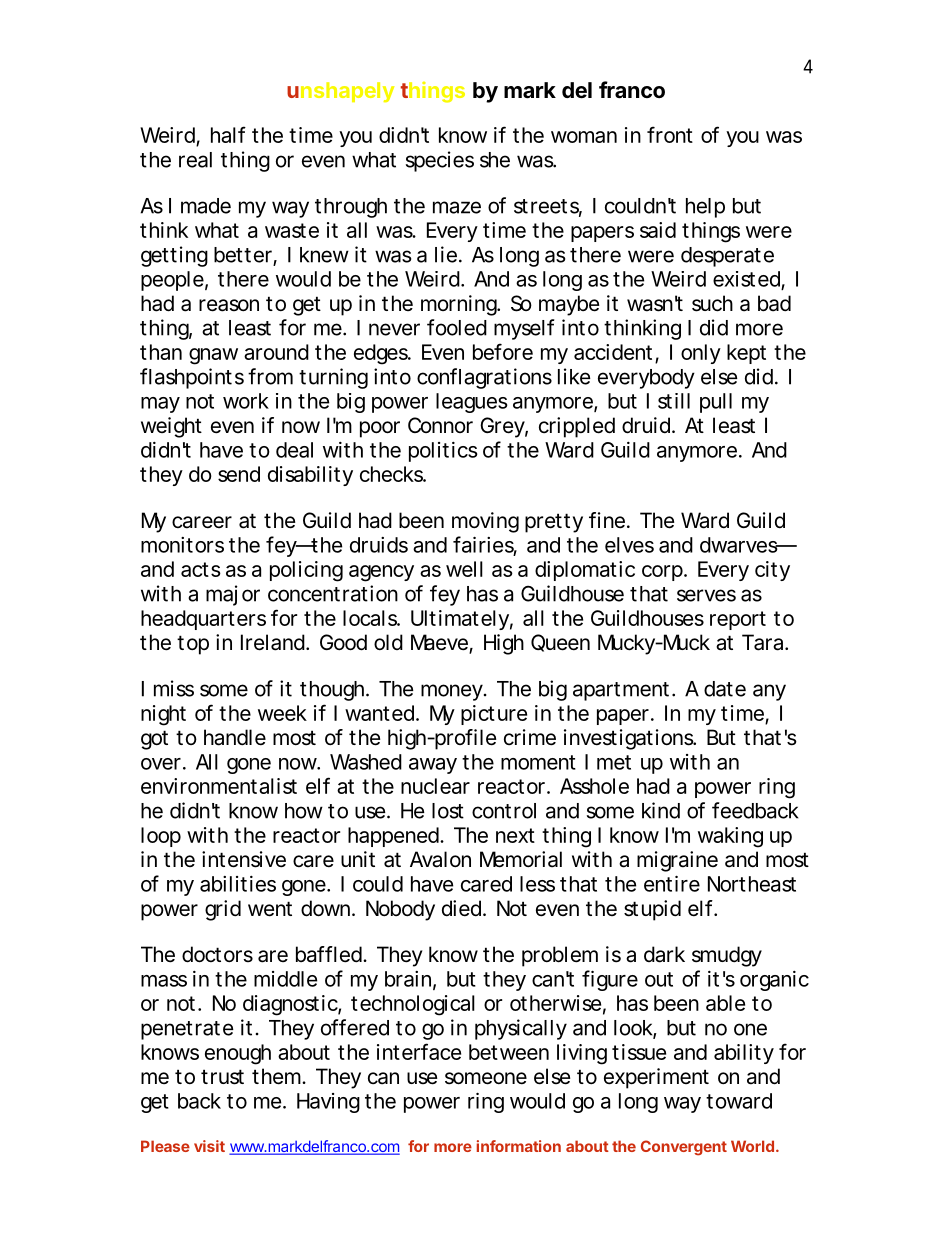 Image resolution: width=952 pixels, height=1233 pixels. Describe the element at coordinates (670, 134) in the document. I see `front` at that location.
